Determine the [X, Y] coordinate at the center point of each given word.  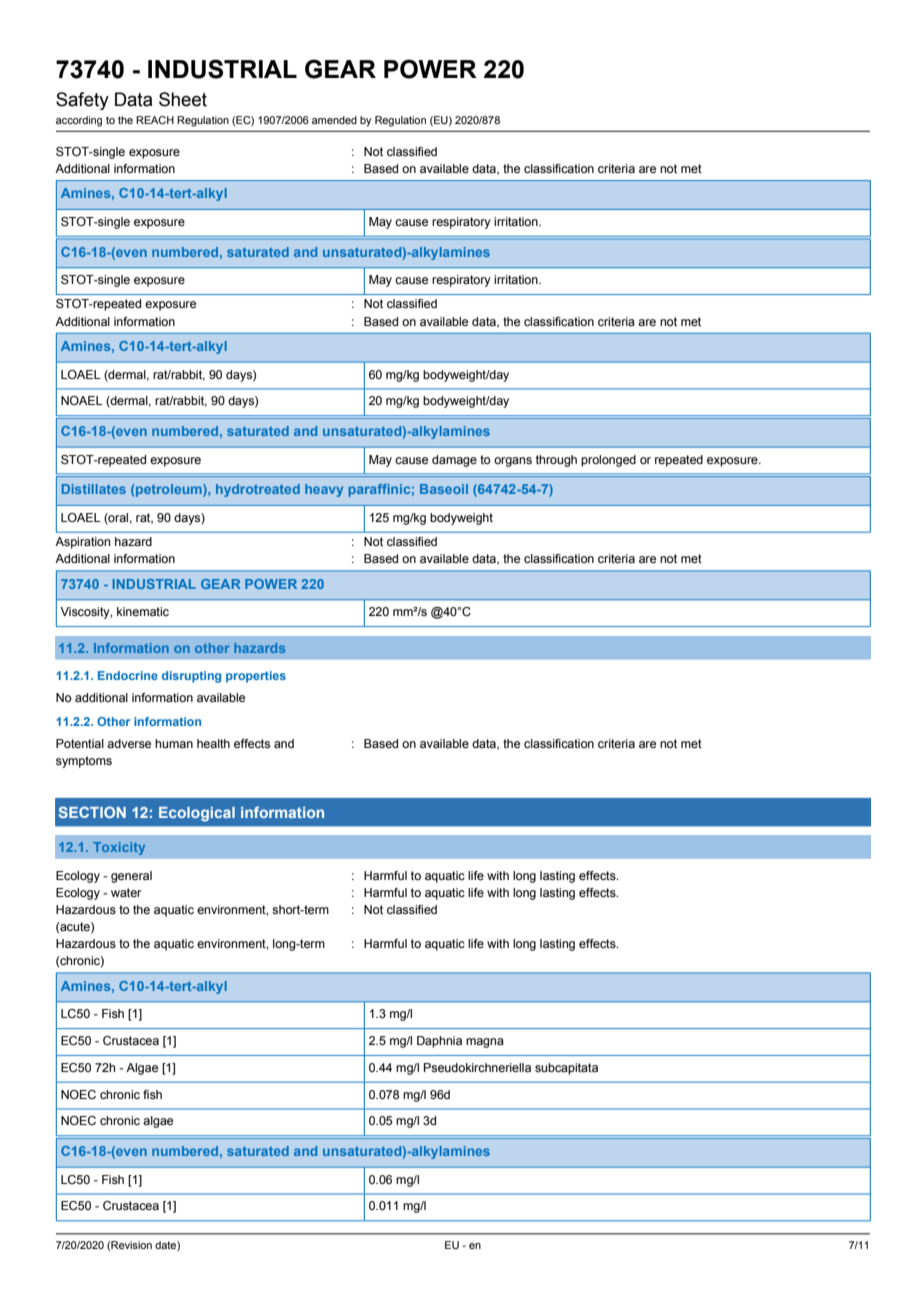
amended [334, 120]
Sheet [183, 99]
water [126, 892]
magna [485, 1043]
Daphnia [439, 1042]
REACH [155, 120]
